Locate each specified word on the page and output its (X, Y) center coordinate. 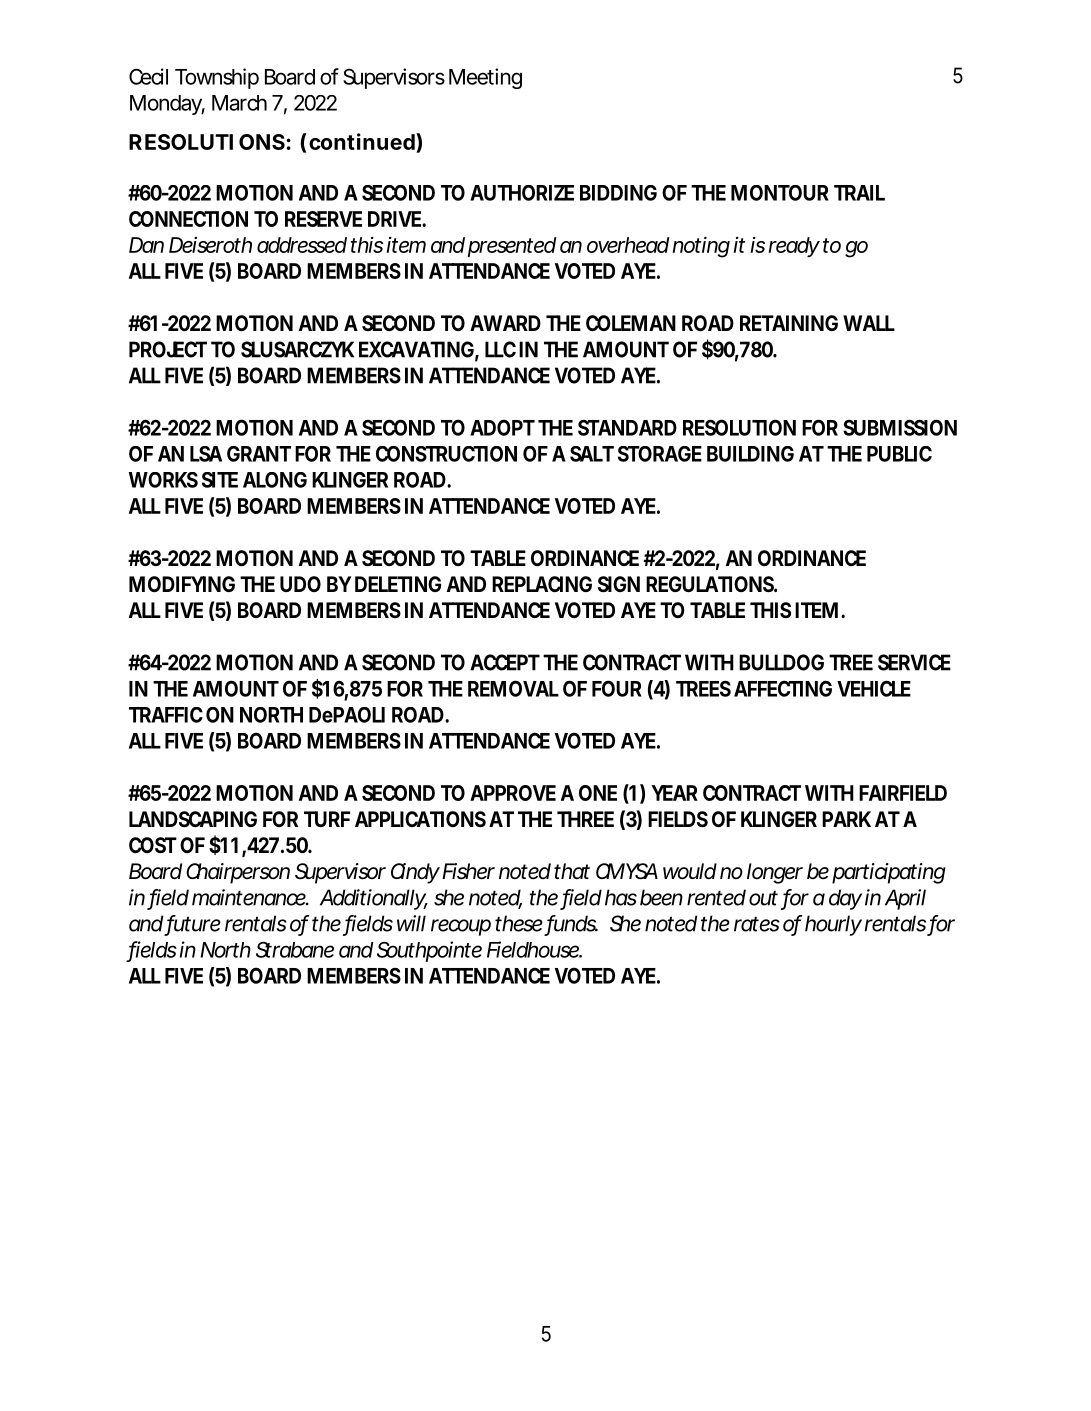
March (239, 103)
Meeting (485, 78)
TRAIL (859, 193)
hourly (833, 925)
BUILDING (750, 454)
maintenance (250, 897)
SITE (220, 480)
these (519, 923)
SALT (592, 454)
